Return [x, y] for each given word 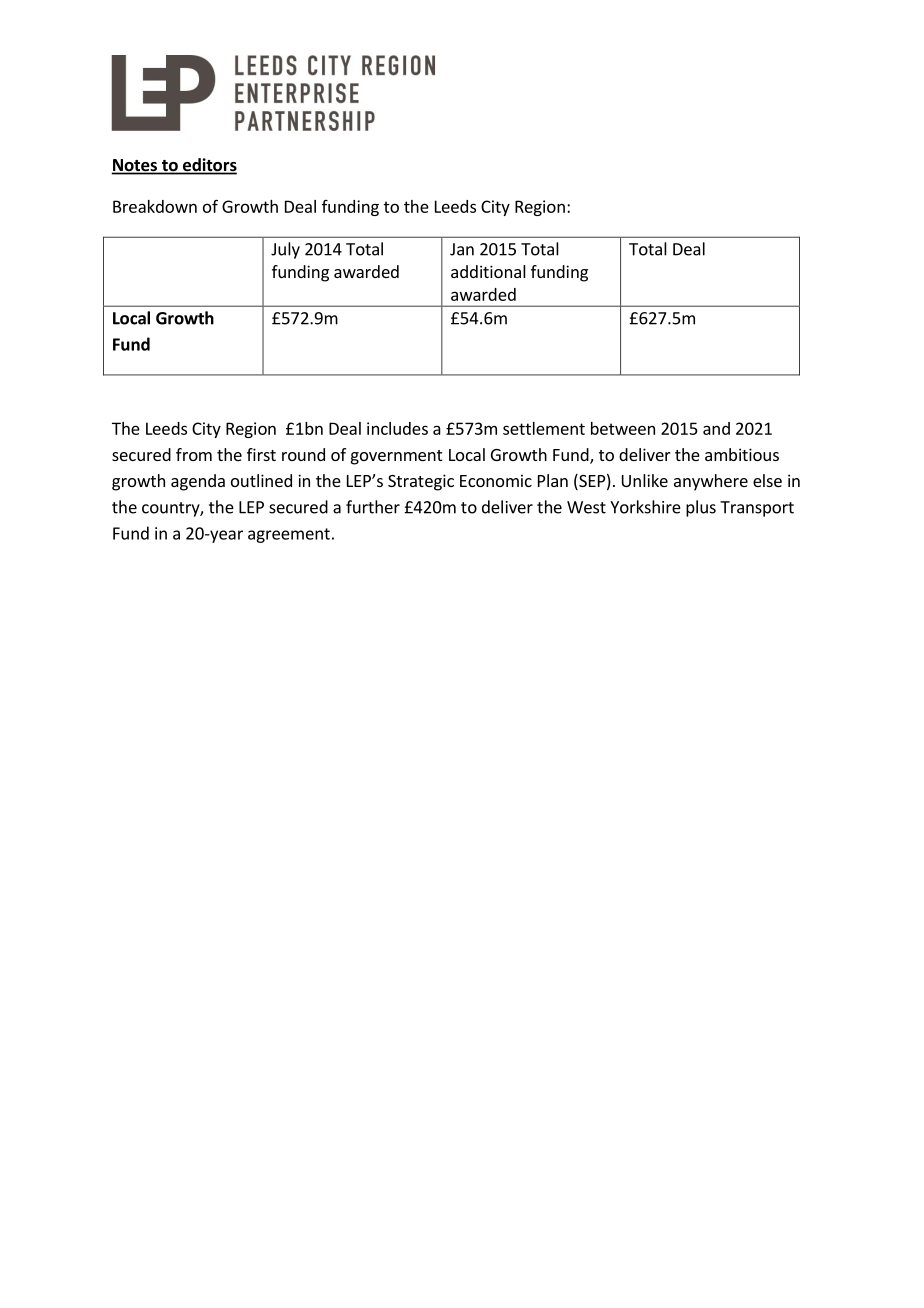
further [373, 507]
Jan [462, 249]
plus [701, 508]
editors [209, 166]
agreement [289, 535]
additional [488, 271]
